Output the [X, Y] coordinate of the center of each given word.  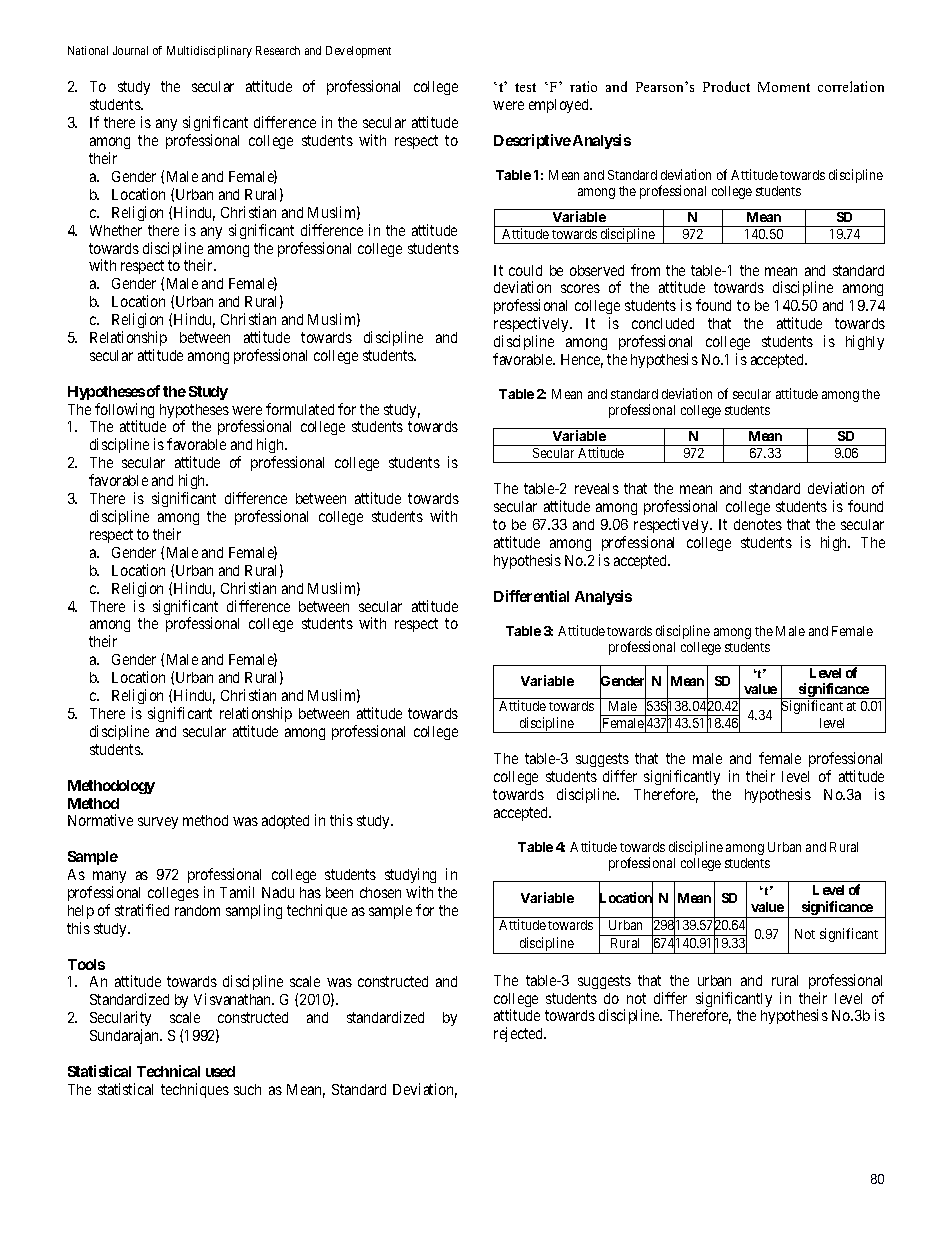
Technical [168, 1071]
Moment [784, 87]
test [525, 87]
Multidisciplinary [209, 52]
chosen [380, 892]
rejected [519, 1034]
